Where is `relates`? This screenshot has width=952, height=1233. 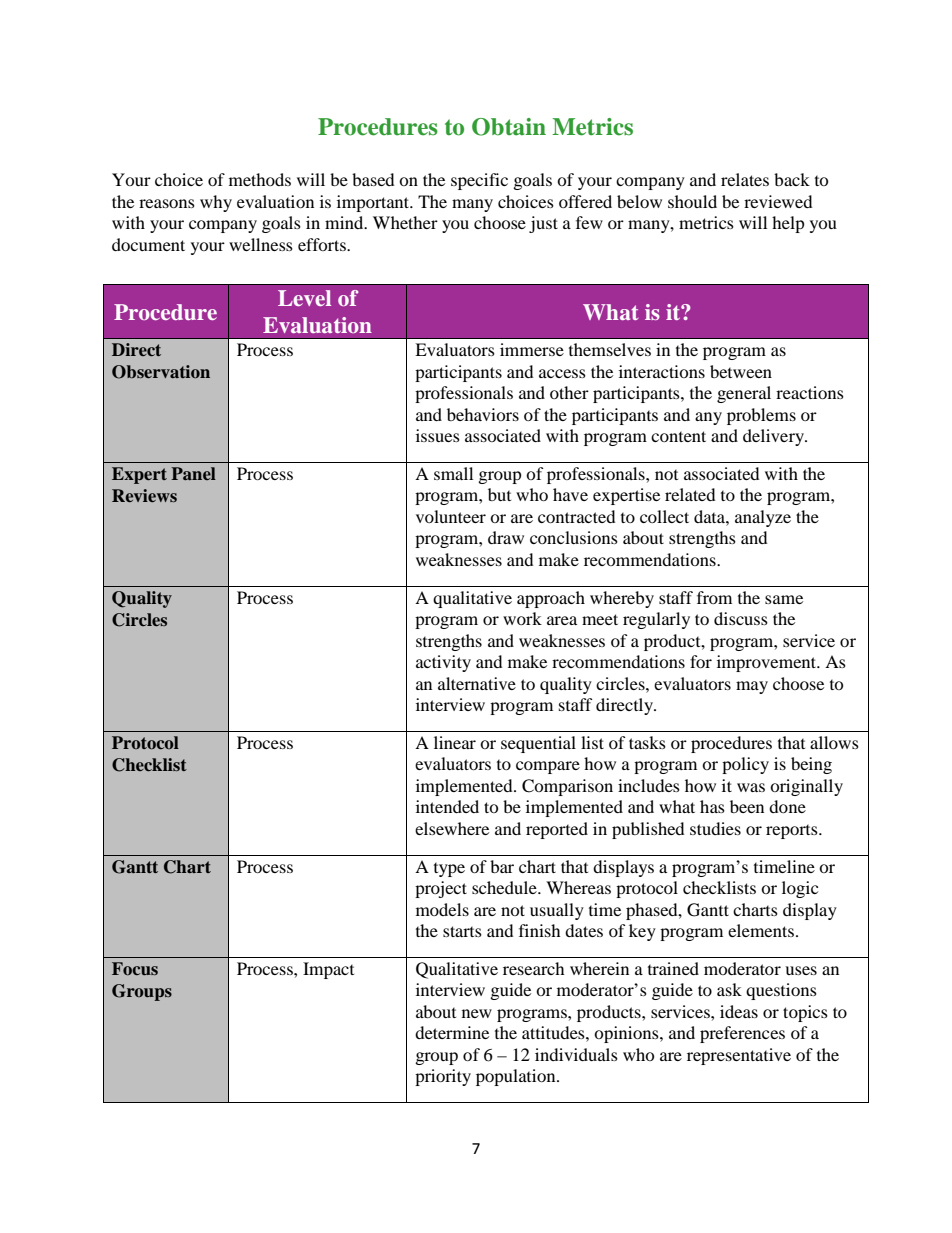 relates is located at coordinates (745, 179).
